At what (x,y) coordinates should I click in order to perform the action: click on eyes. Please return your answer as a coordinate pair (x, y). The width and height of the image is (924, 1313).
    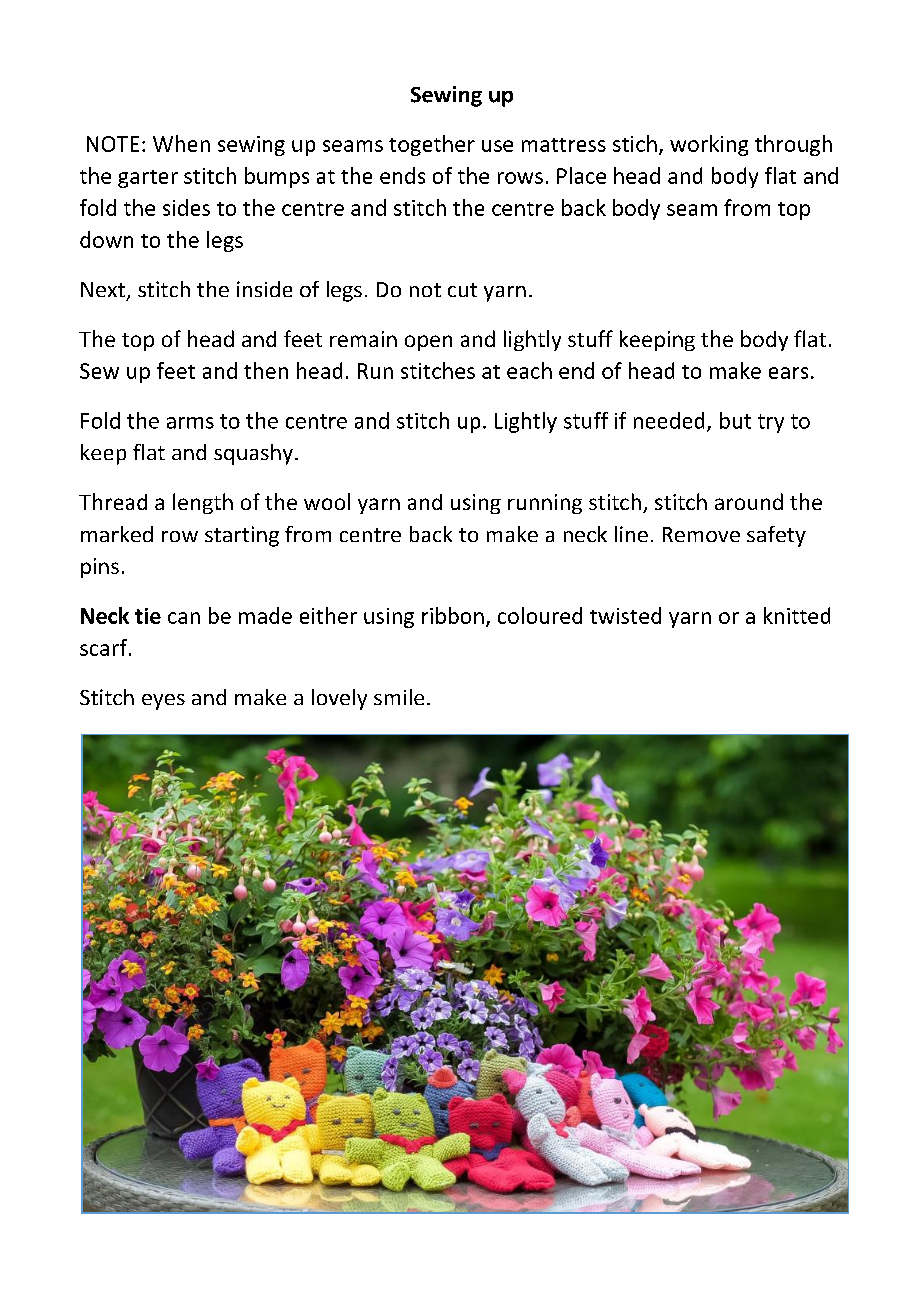
    Looking at the image, I should click on (163, 702).
